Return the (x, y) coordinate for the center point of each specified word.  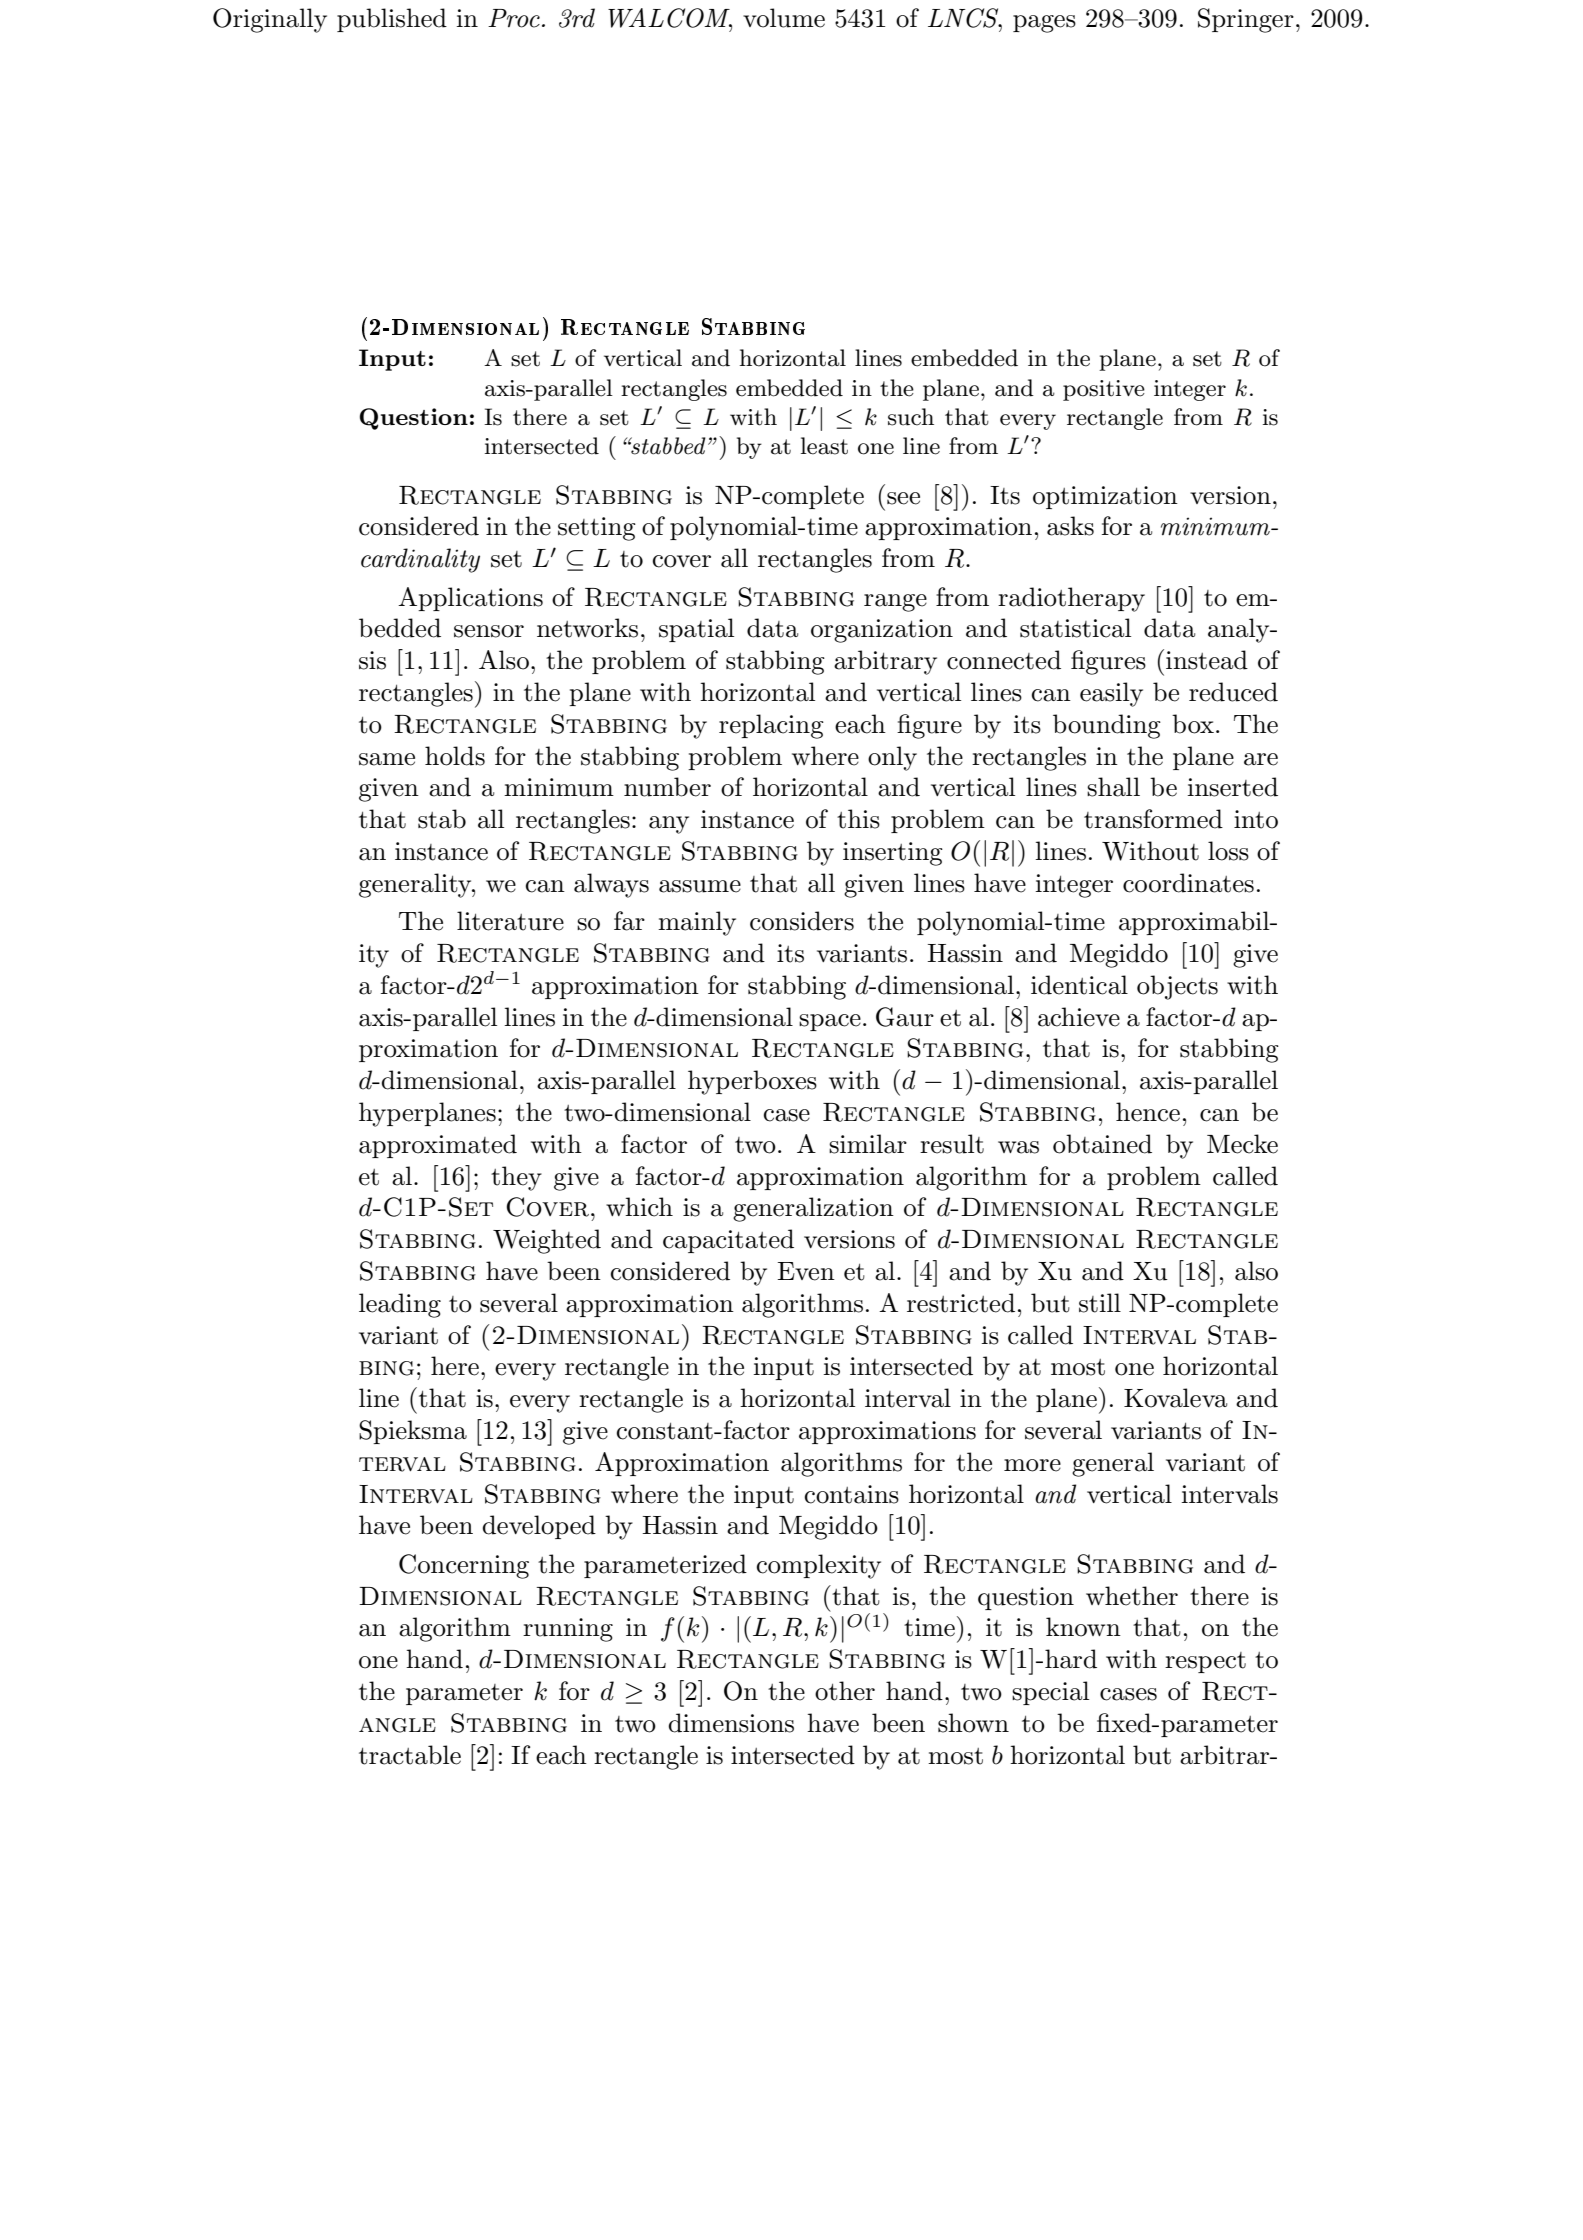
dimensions (731, 1723)
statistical (1075, 628)
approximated (438, 1146)
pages (1044, 24)
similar (868, 1144)
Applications (470, 599)
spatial (696, 630)
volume (784, 18)
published (392, 20)
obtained (1102, 1144)
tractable (410, 1755)
